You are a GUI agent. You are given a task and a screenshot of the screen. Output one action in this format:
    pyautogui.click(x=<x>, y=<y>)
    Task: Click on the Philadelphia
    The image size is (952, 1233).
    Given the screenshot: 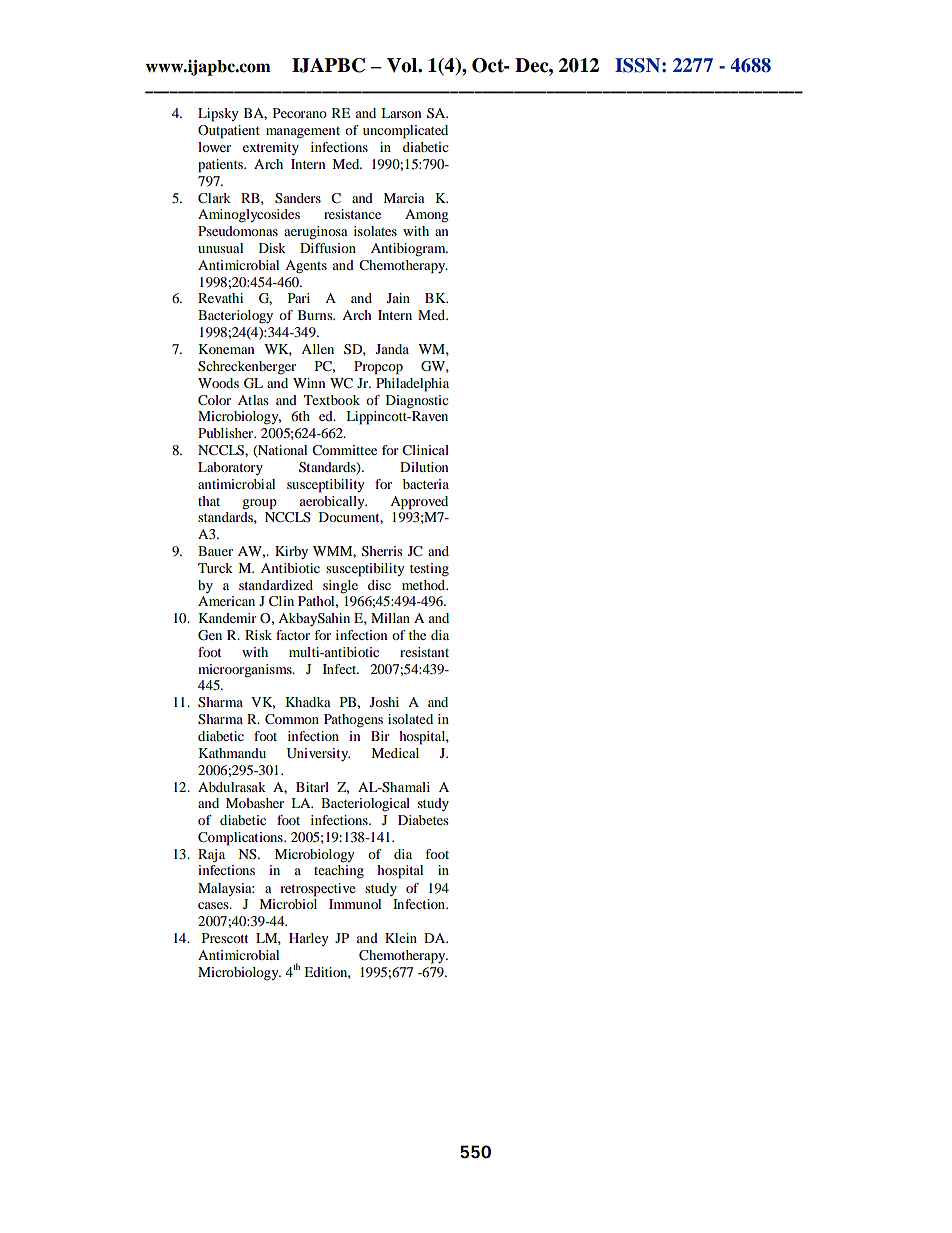 What is the action you would take?
    pyautogui.click(x=412, y=385)
